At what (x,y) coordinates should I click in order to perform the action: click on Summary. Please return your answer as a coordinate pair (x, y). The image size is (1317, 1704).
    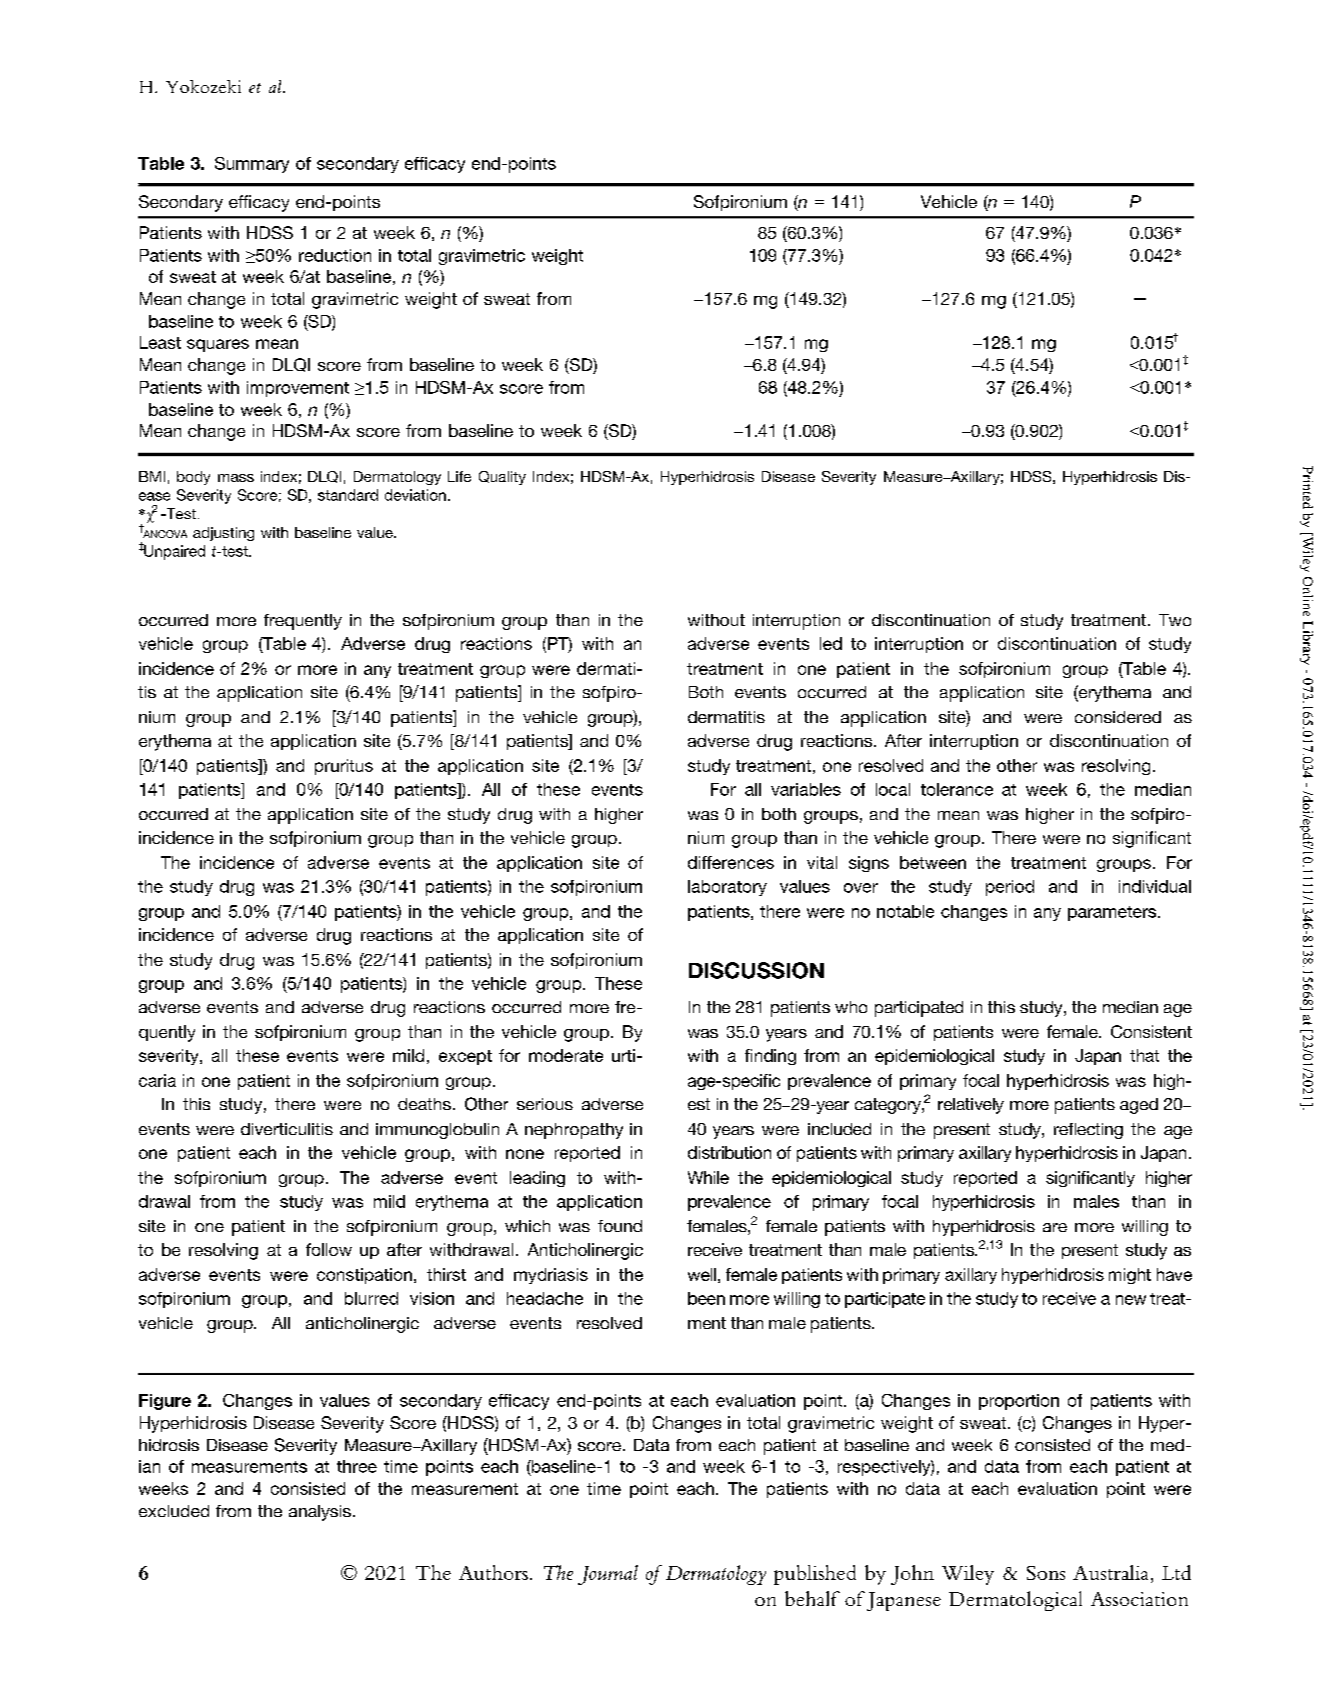
    Looking at the image, I should click on (252, 165).
